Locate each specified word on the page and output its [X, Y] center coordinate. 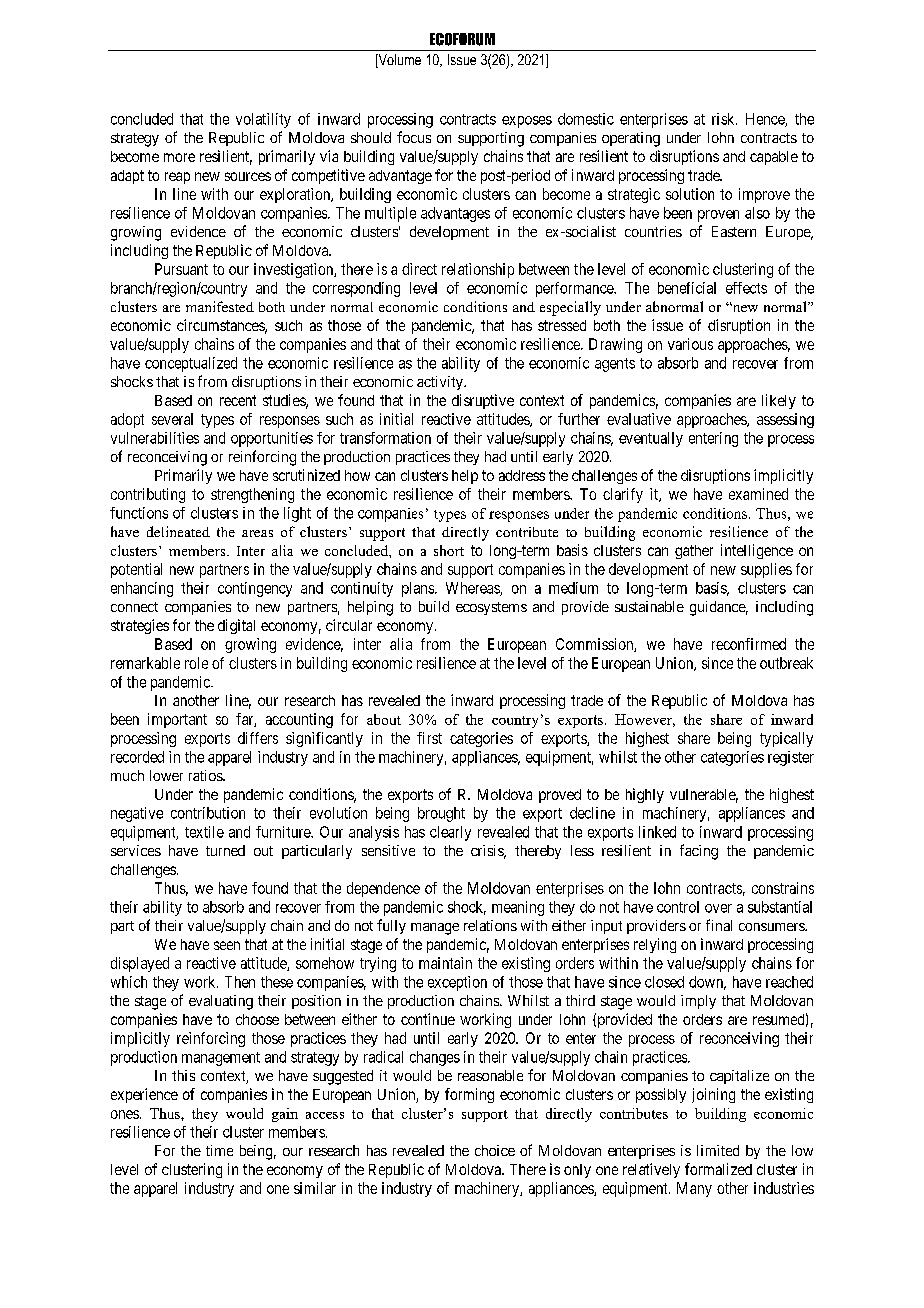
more [179, 157]
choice [495, 1150]
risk [724, 119]
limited [718, 1150]
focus [414, 137]
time [219, 1150]
